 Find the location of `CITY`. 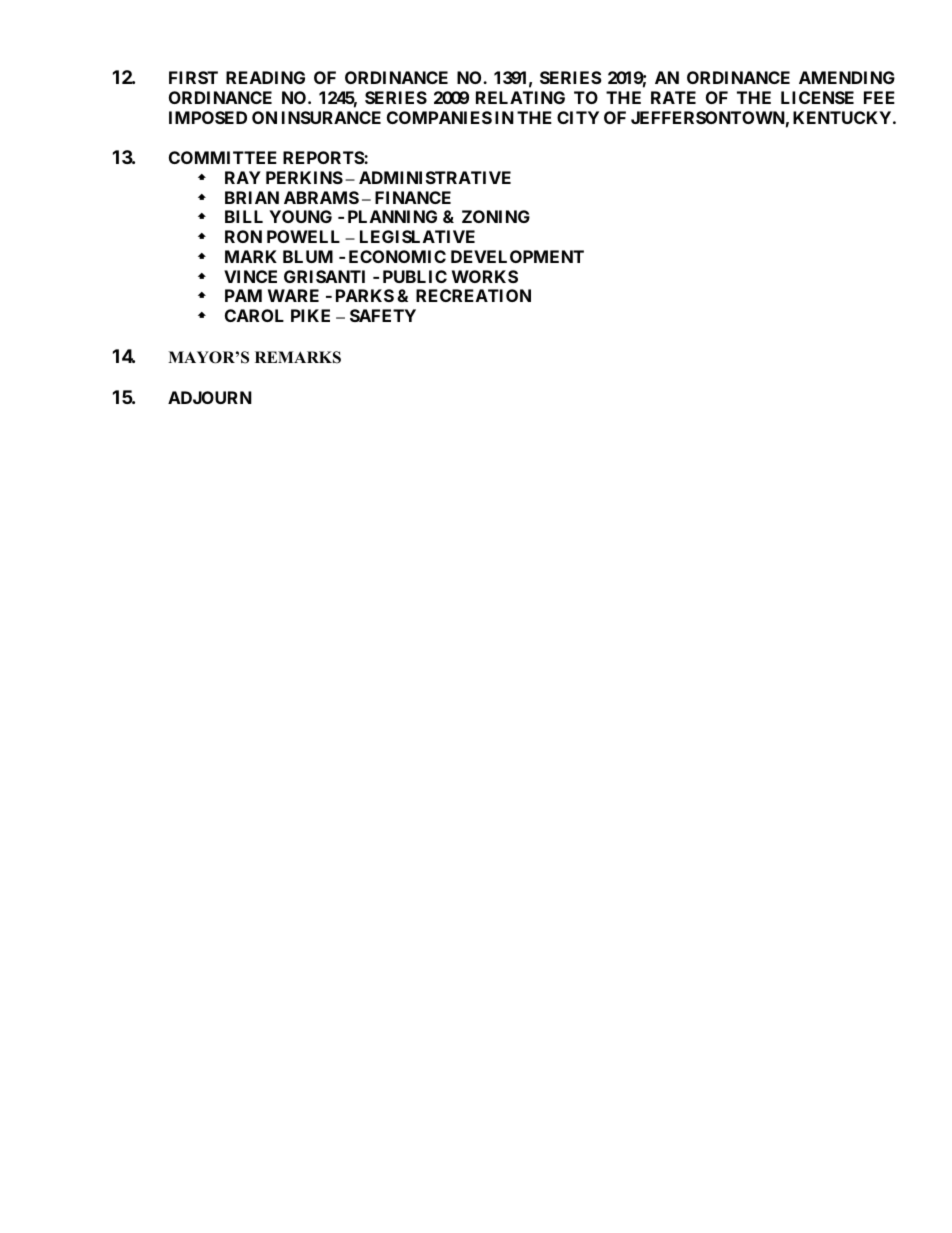

CITY is located at coordinates (578, 117).
